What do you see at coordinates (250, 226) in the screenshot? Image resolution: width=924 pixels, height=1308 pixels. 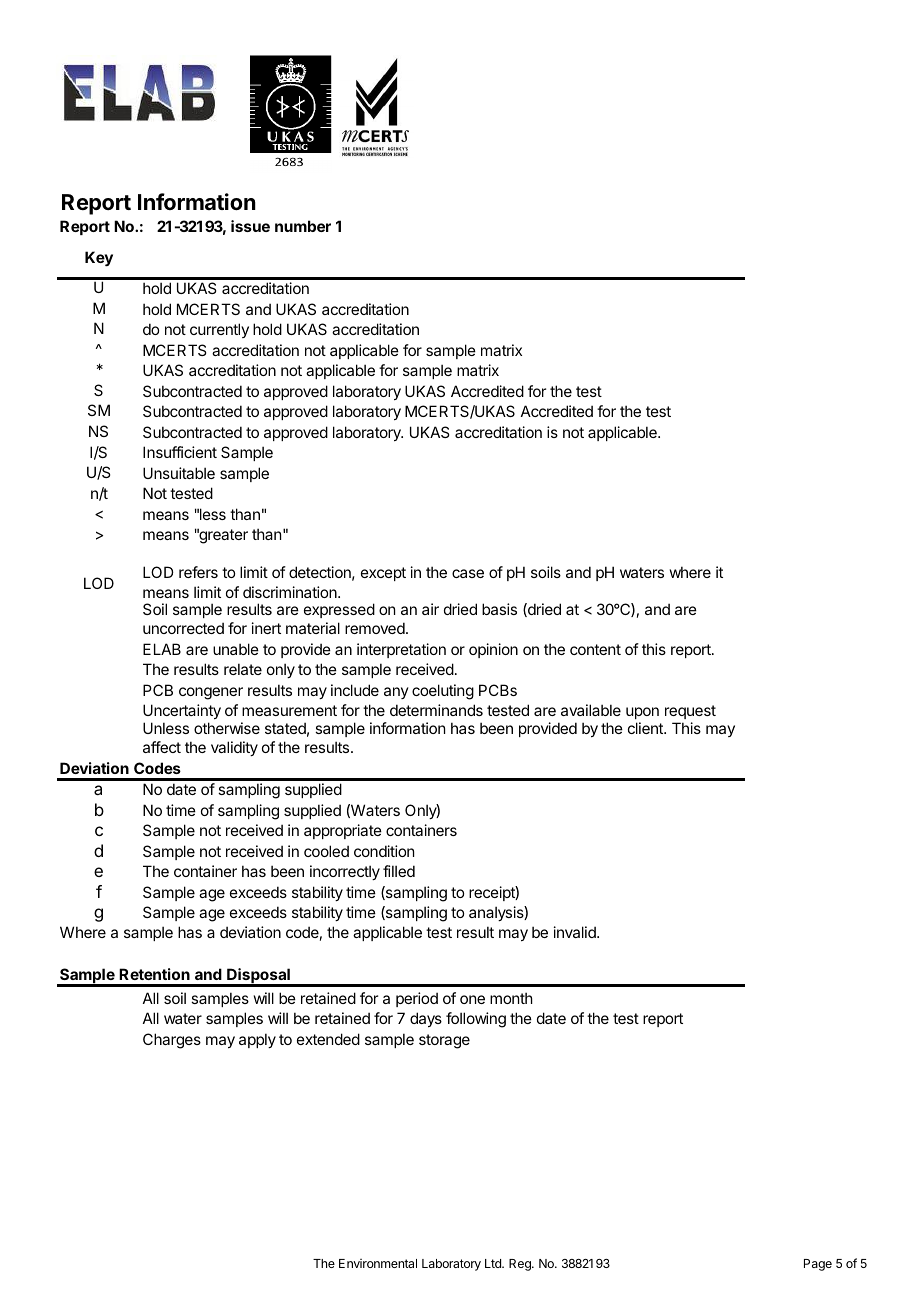 I see `issue` at bounding box center [250, 226].
